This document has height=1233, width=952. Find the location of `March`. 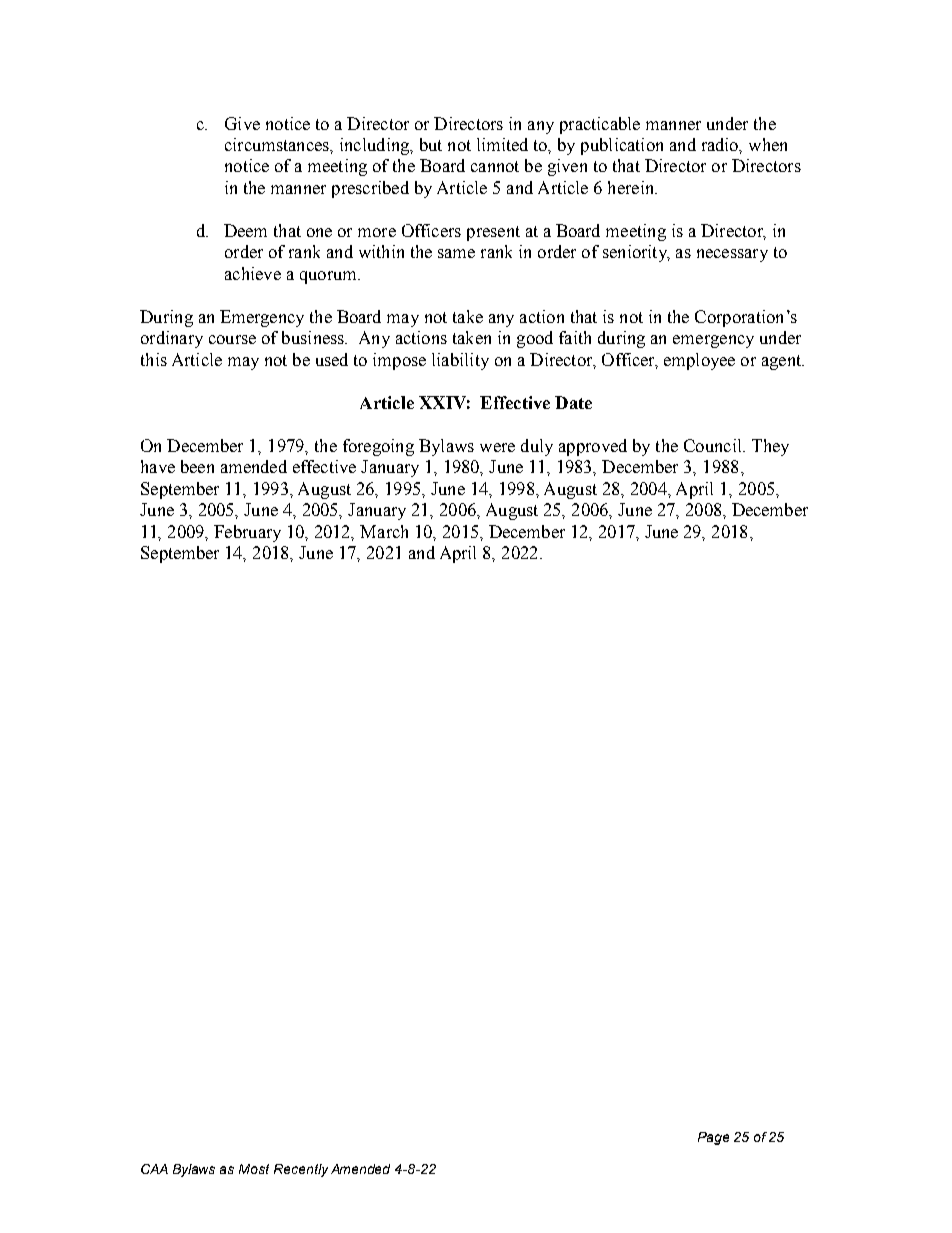

March is located at coordinates (384, 531).
